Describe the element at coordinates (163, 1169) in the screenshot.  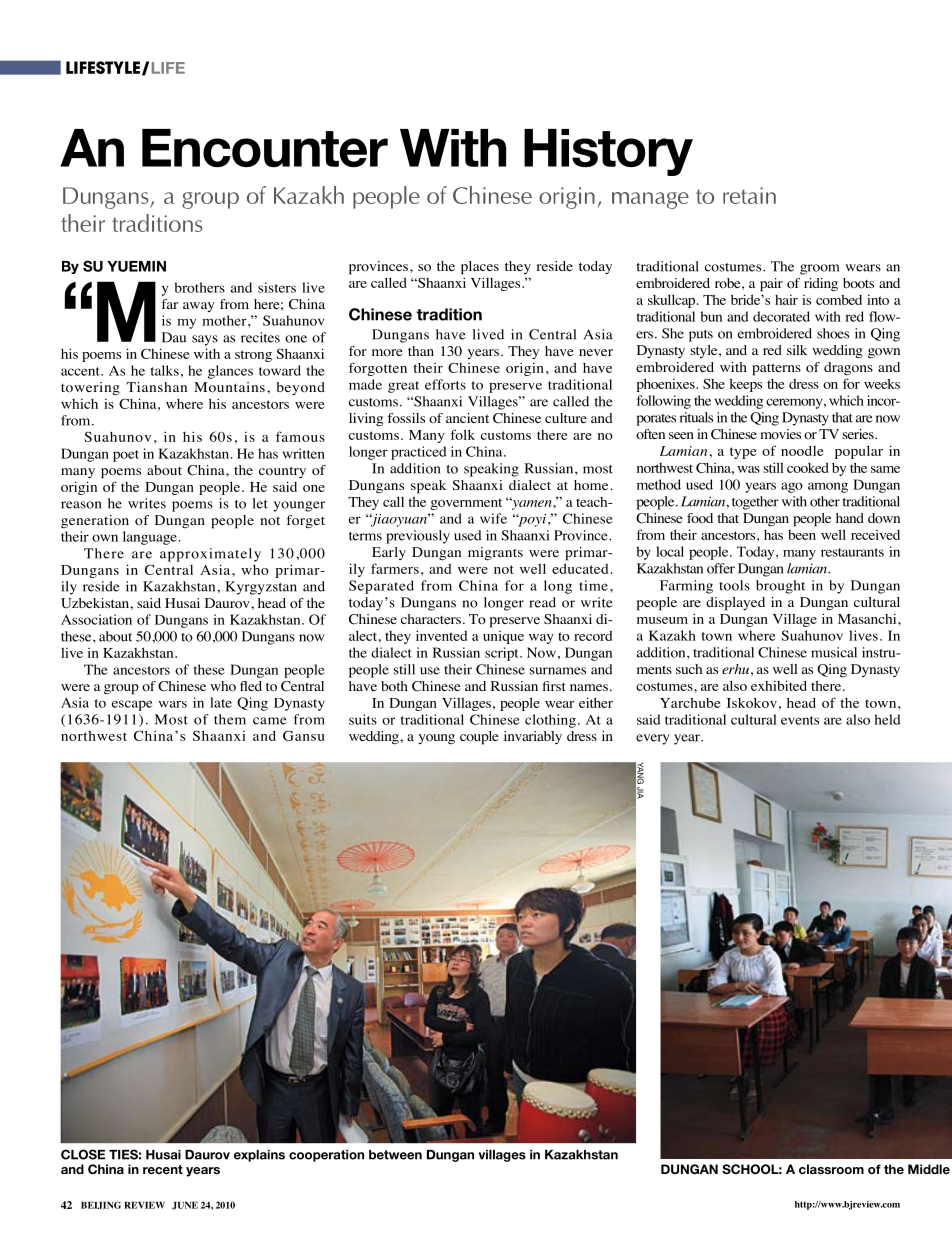
I see `recent` at that location.
